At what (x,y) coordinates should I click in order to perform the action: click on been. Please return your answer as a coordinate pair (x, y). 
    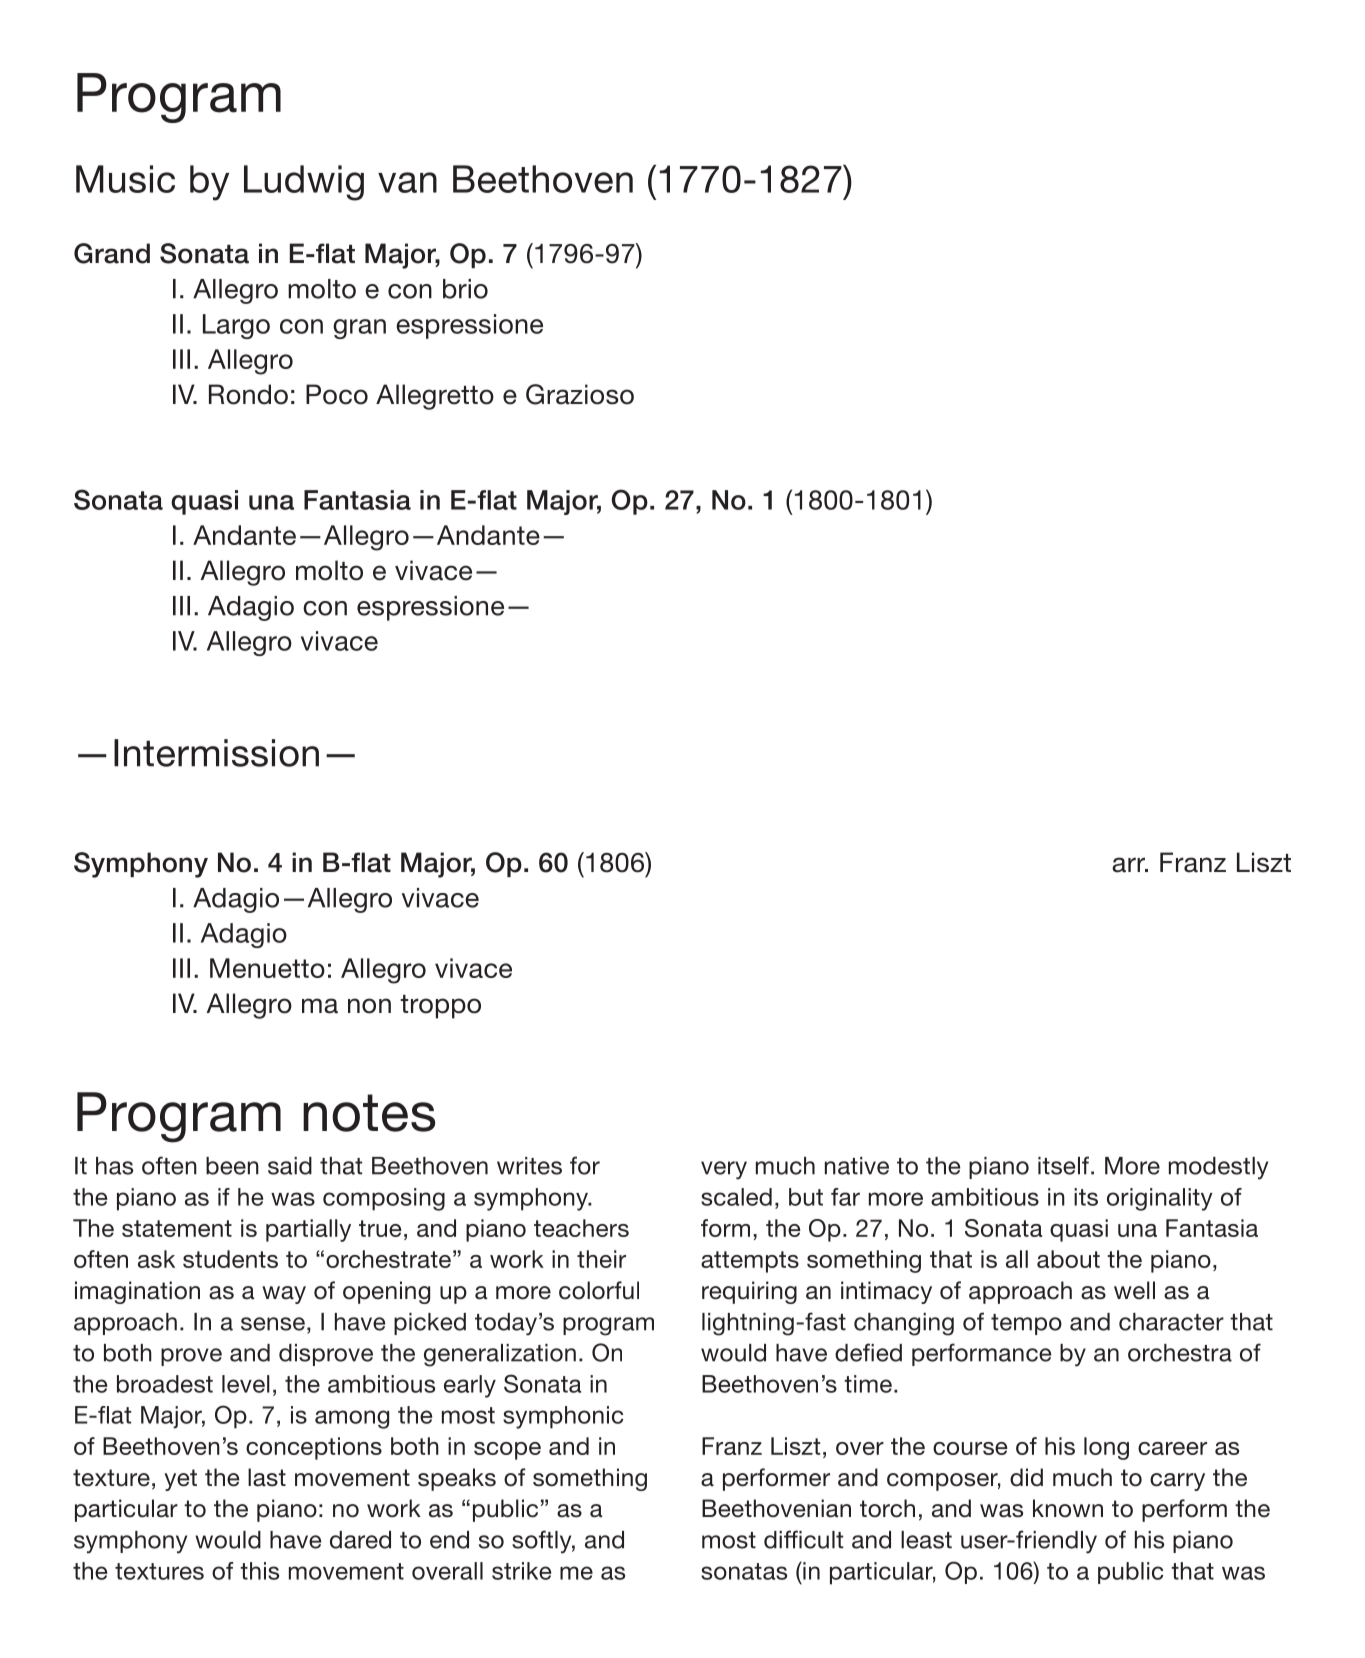
    Looking at the image, I should click on (232, 1166).
